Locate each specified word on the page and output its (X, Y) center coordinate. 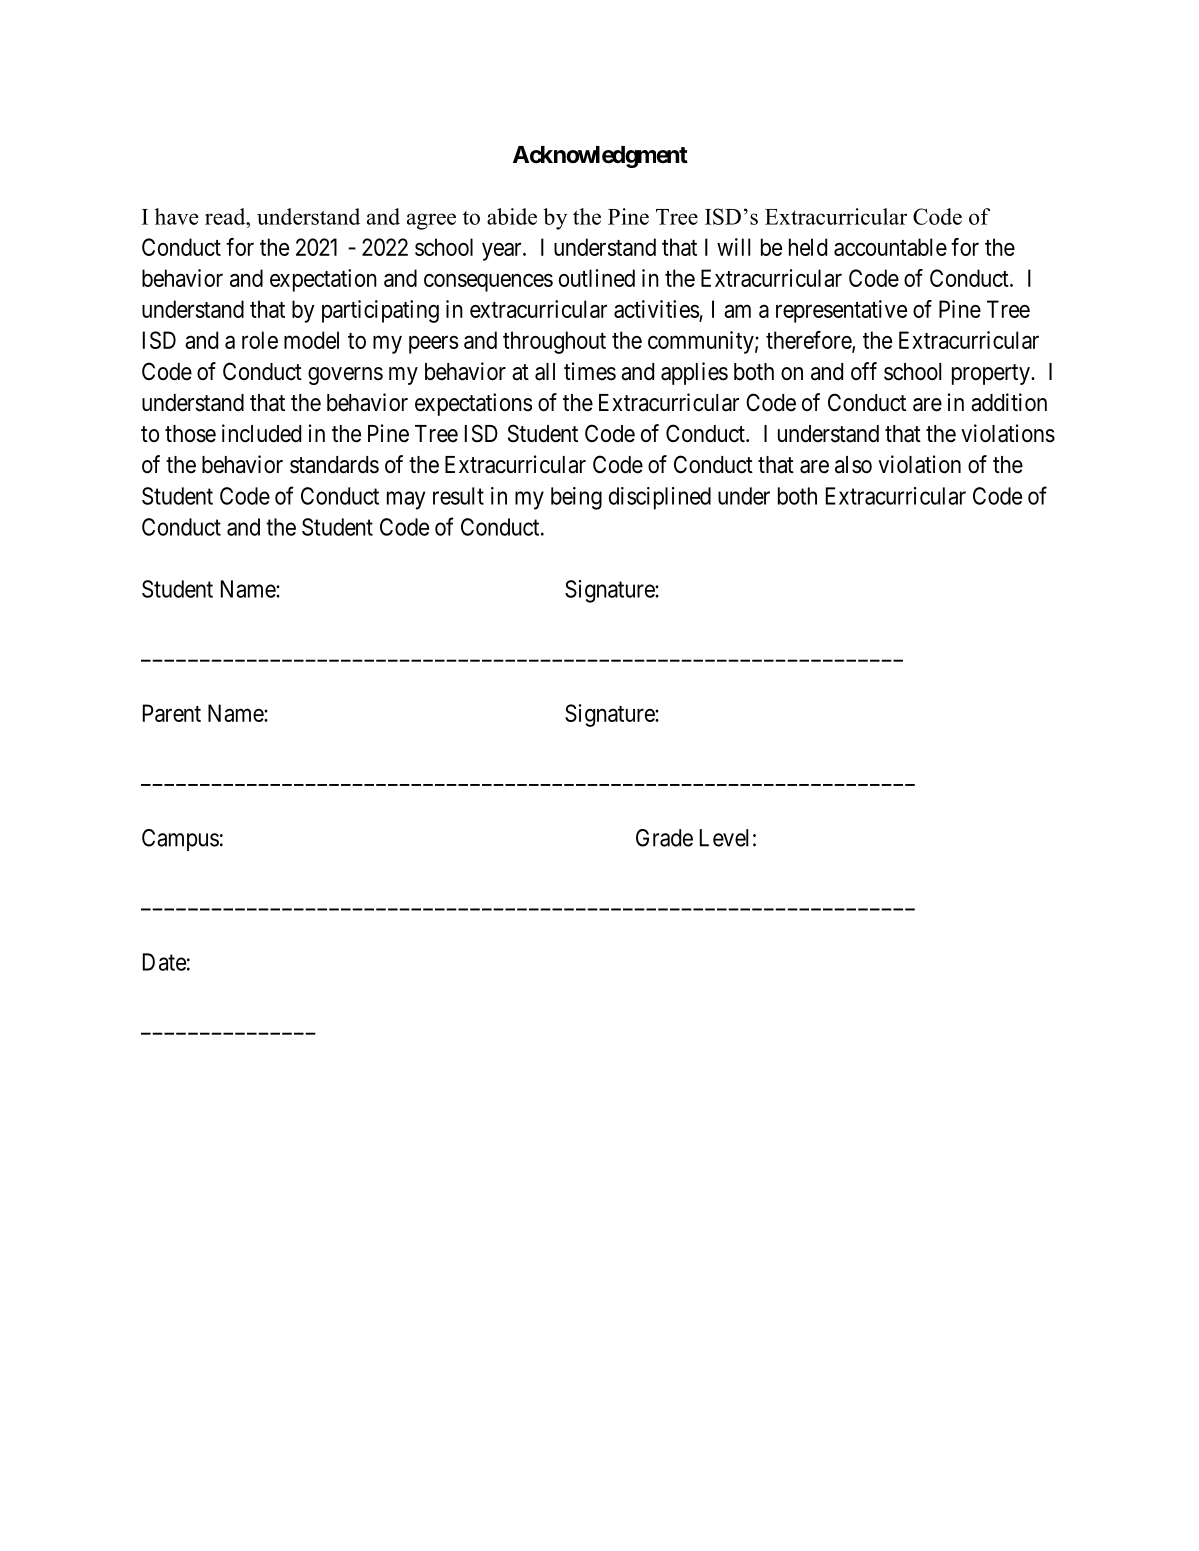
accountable (890, 247)
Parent (172, 713)
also (853, 465)
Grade (664, 838)
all (545, 372)
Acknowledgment (600, 157)
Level (724, 838)
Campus (180, 840)
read (226, 216)
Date (164, 962)
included (261, 433)
